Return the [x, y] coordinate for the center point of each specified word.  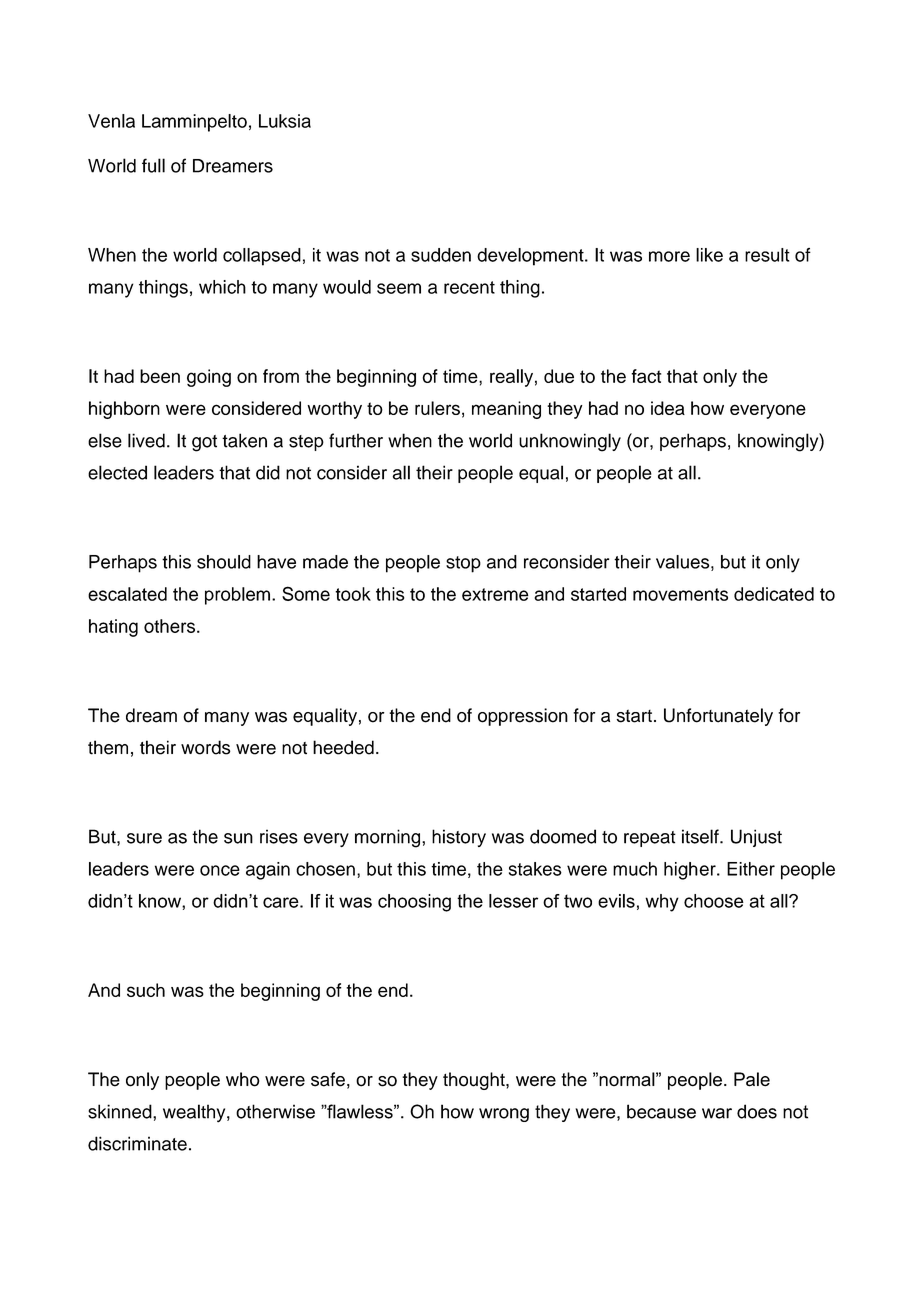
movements [680, 594]
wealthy [195, 1113]
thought [475, 1081]
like [709, 255]
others [169, 626]
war [717, 1113]
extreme [495, 594]
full [153, 165]
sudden [441, 255]
